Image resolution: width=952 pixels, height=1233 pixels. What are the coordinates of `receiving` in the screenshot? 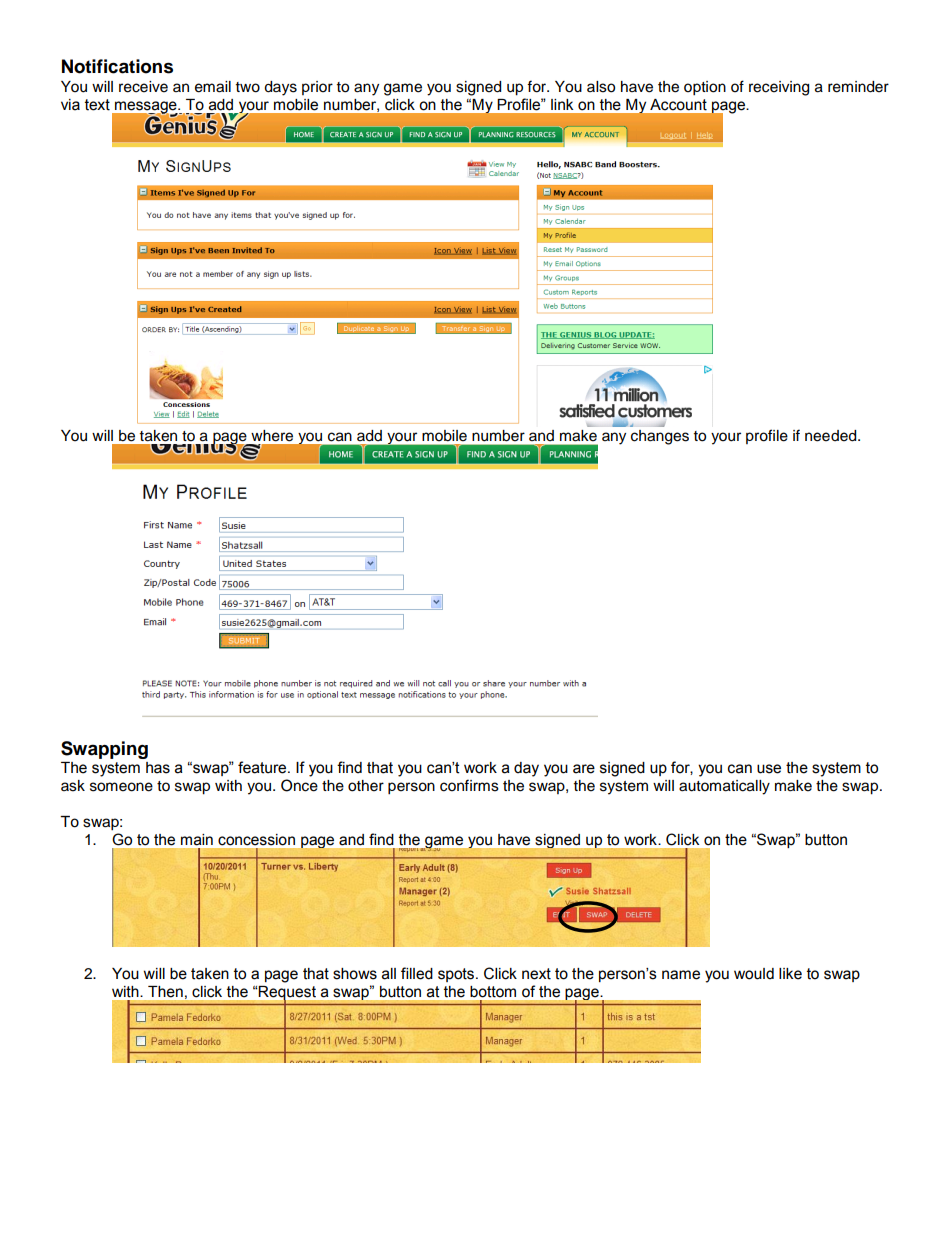 It's located at (779, 88).
